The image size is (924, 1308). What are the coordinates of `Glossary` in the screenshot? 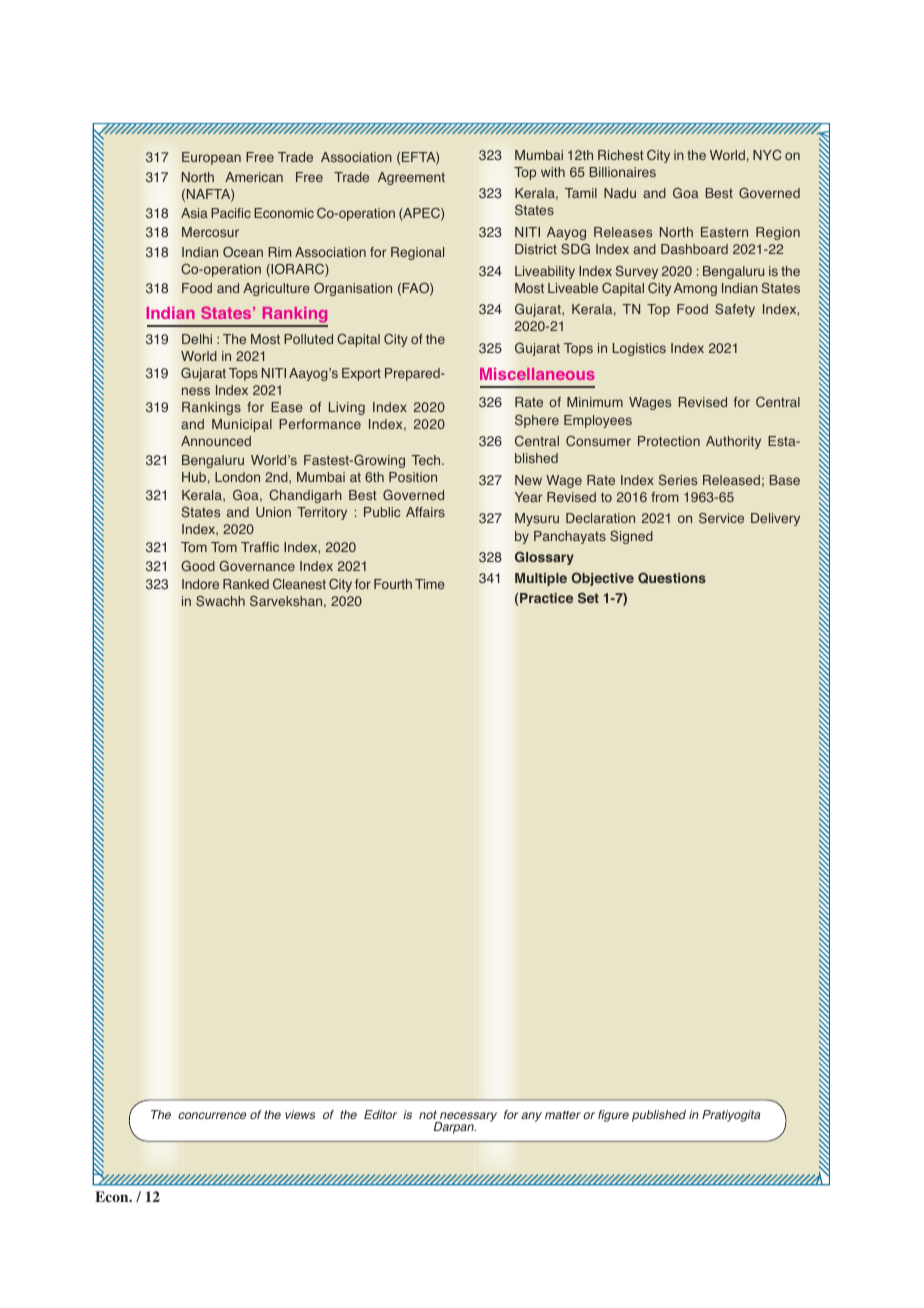 It's located at (544, 558).
